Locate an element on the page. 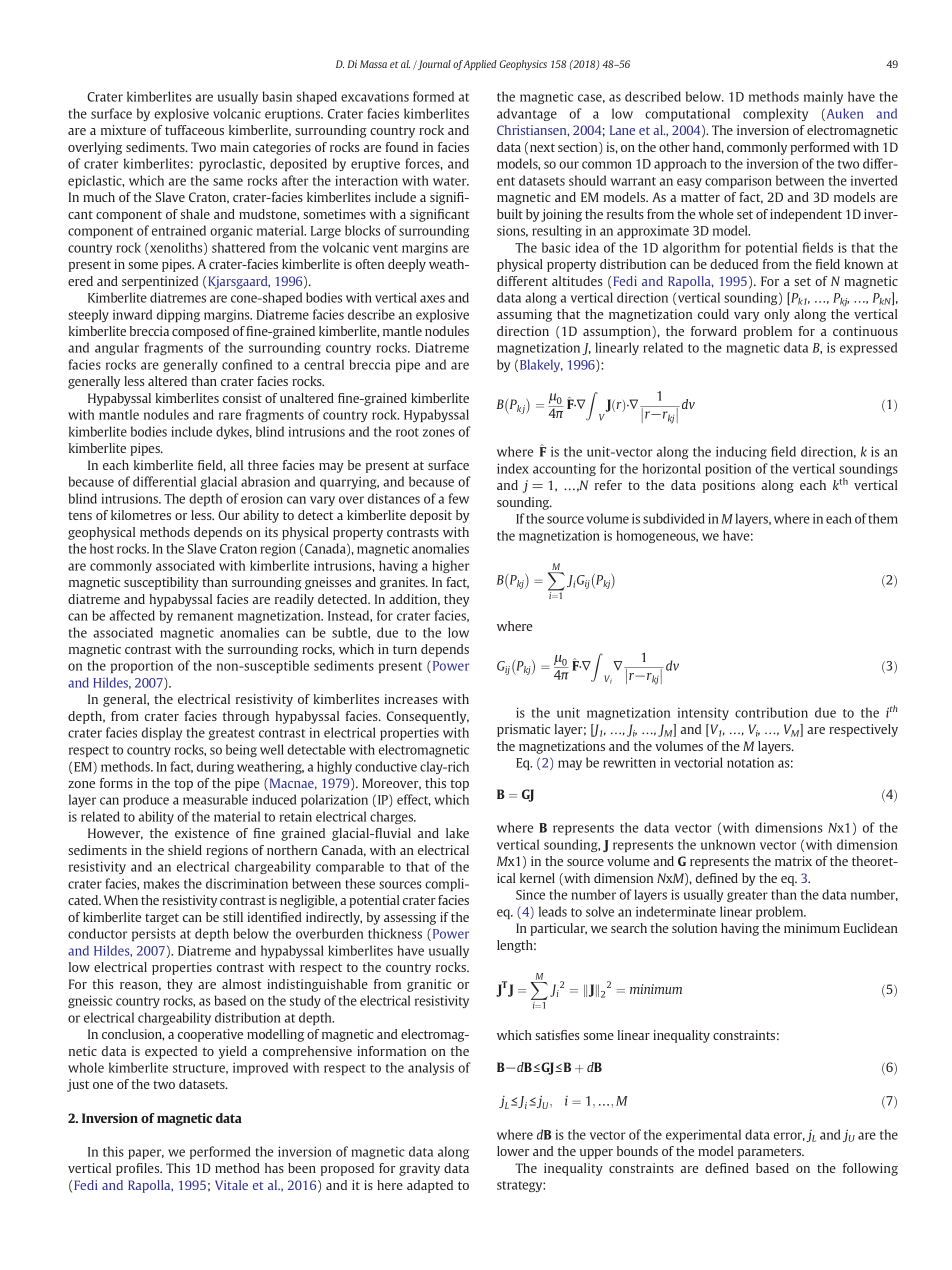  Since is located at coordinates (530, 895).
